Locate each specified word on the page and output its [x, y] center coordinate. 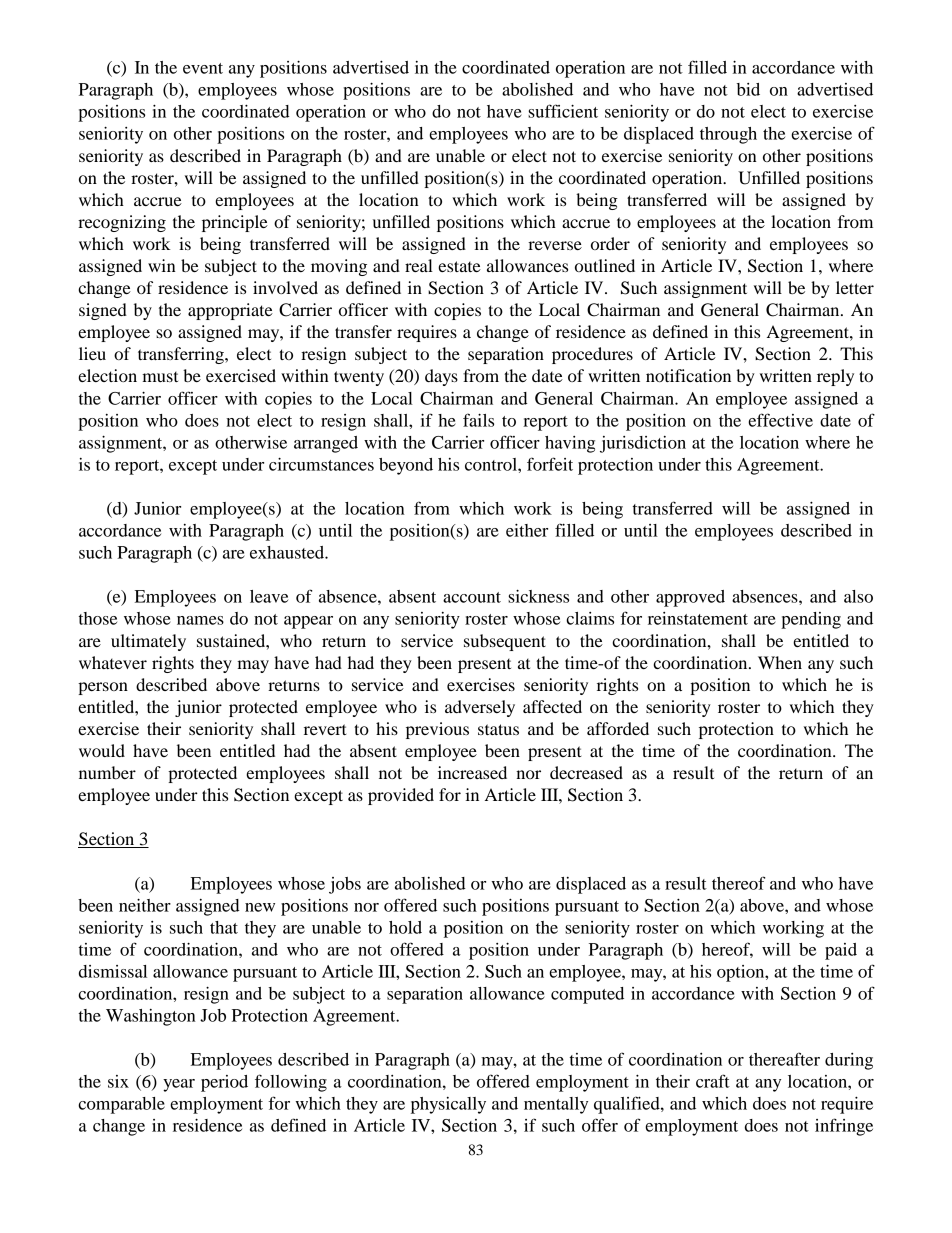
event [203, 68]
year [179, 1085]
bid [748, 89]
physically [448, 1105]
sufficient [563, 111]
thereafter [784, 1059]
